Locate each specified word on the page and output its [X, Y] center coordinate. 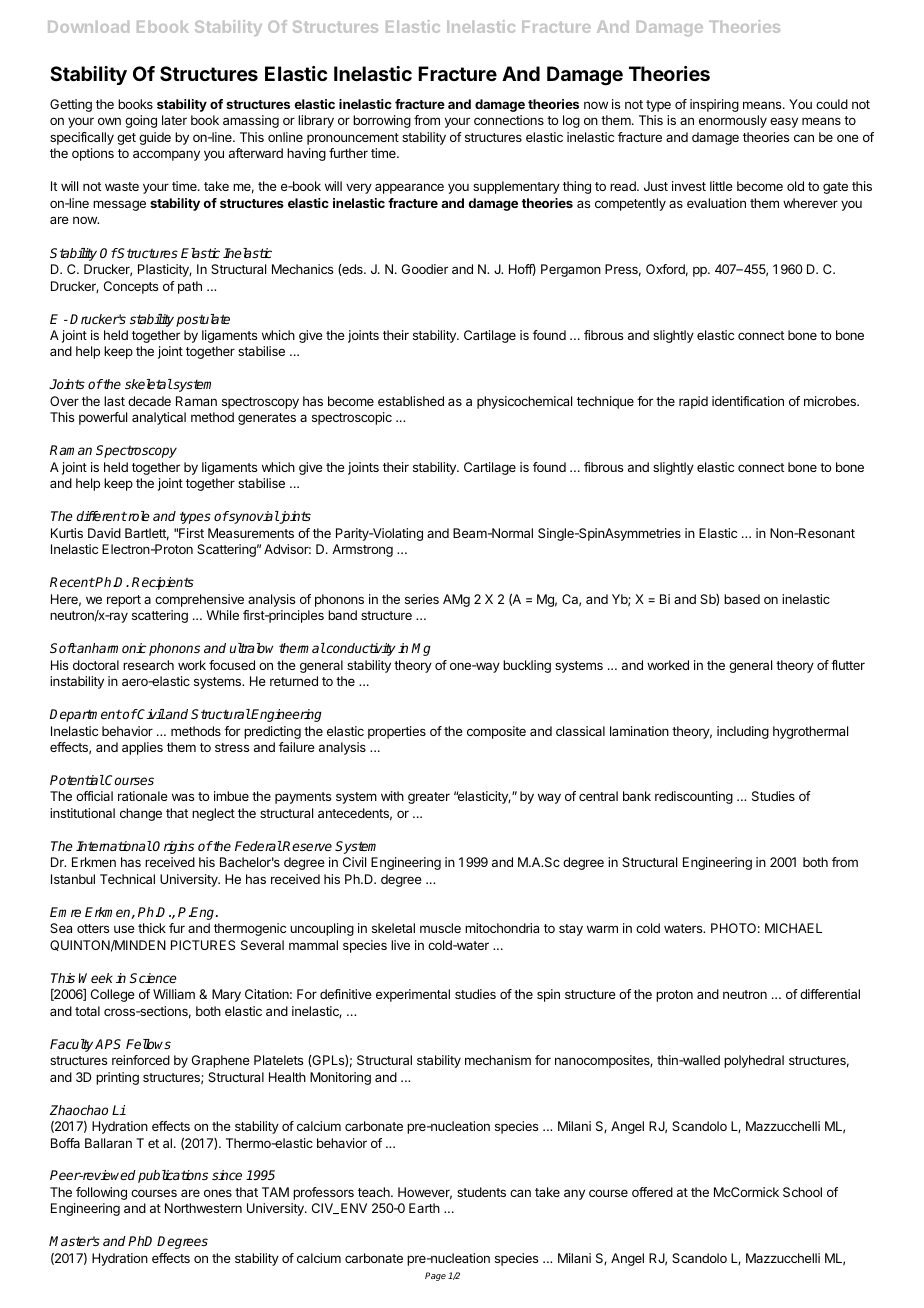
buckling [527, 666]
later [174, 120]
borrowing [382, 121]
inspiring [714, 105]
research [148, 665]
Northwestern [203, 1208]
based [742, 599]
